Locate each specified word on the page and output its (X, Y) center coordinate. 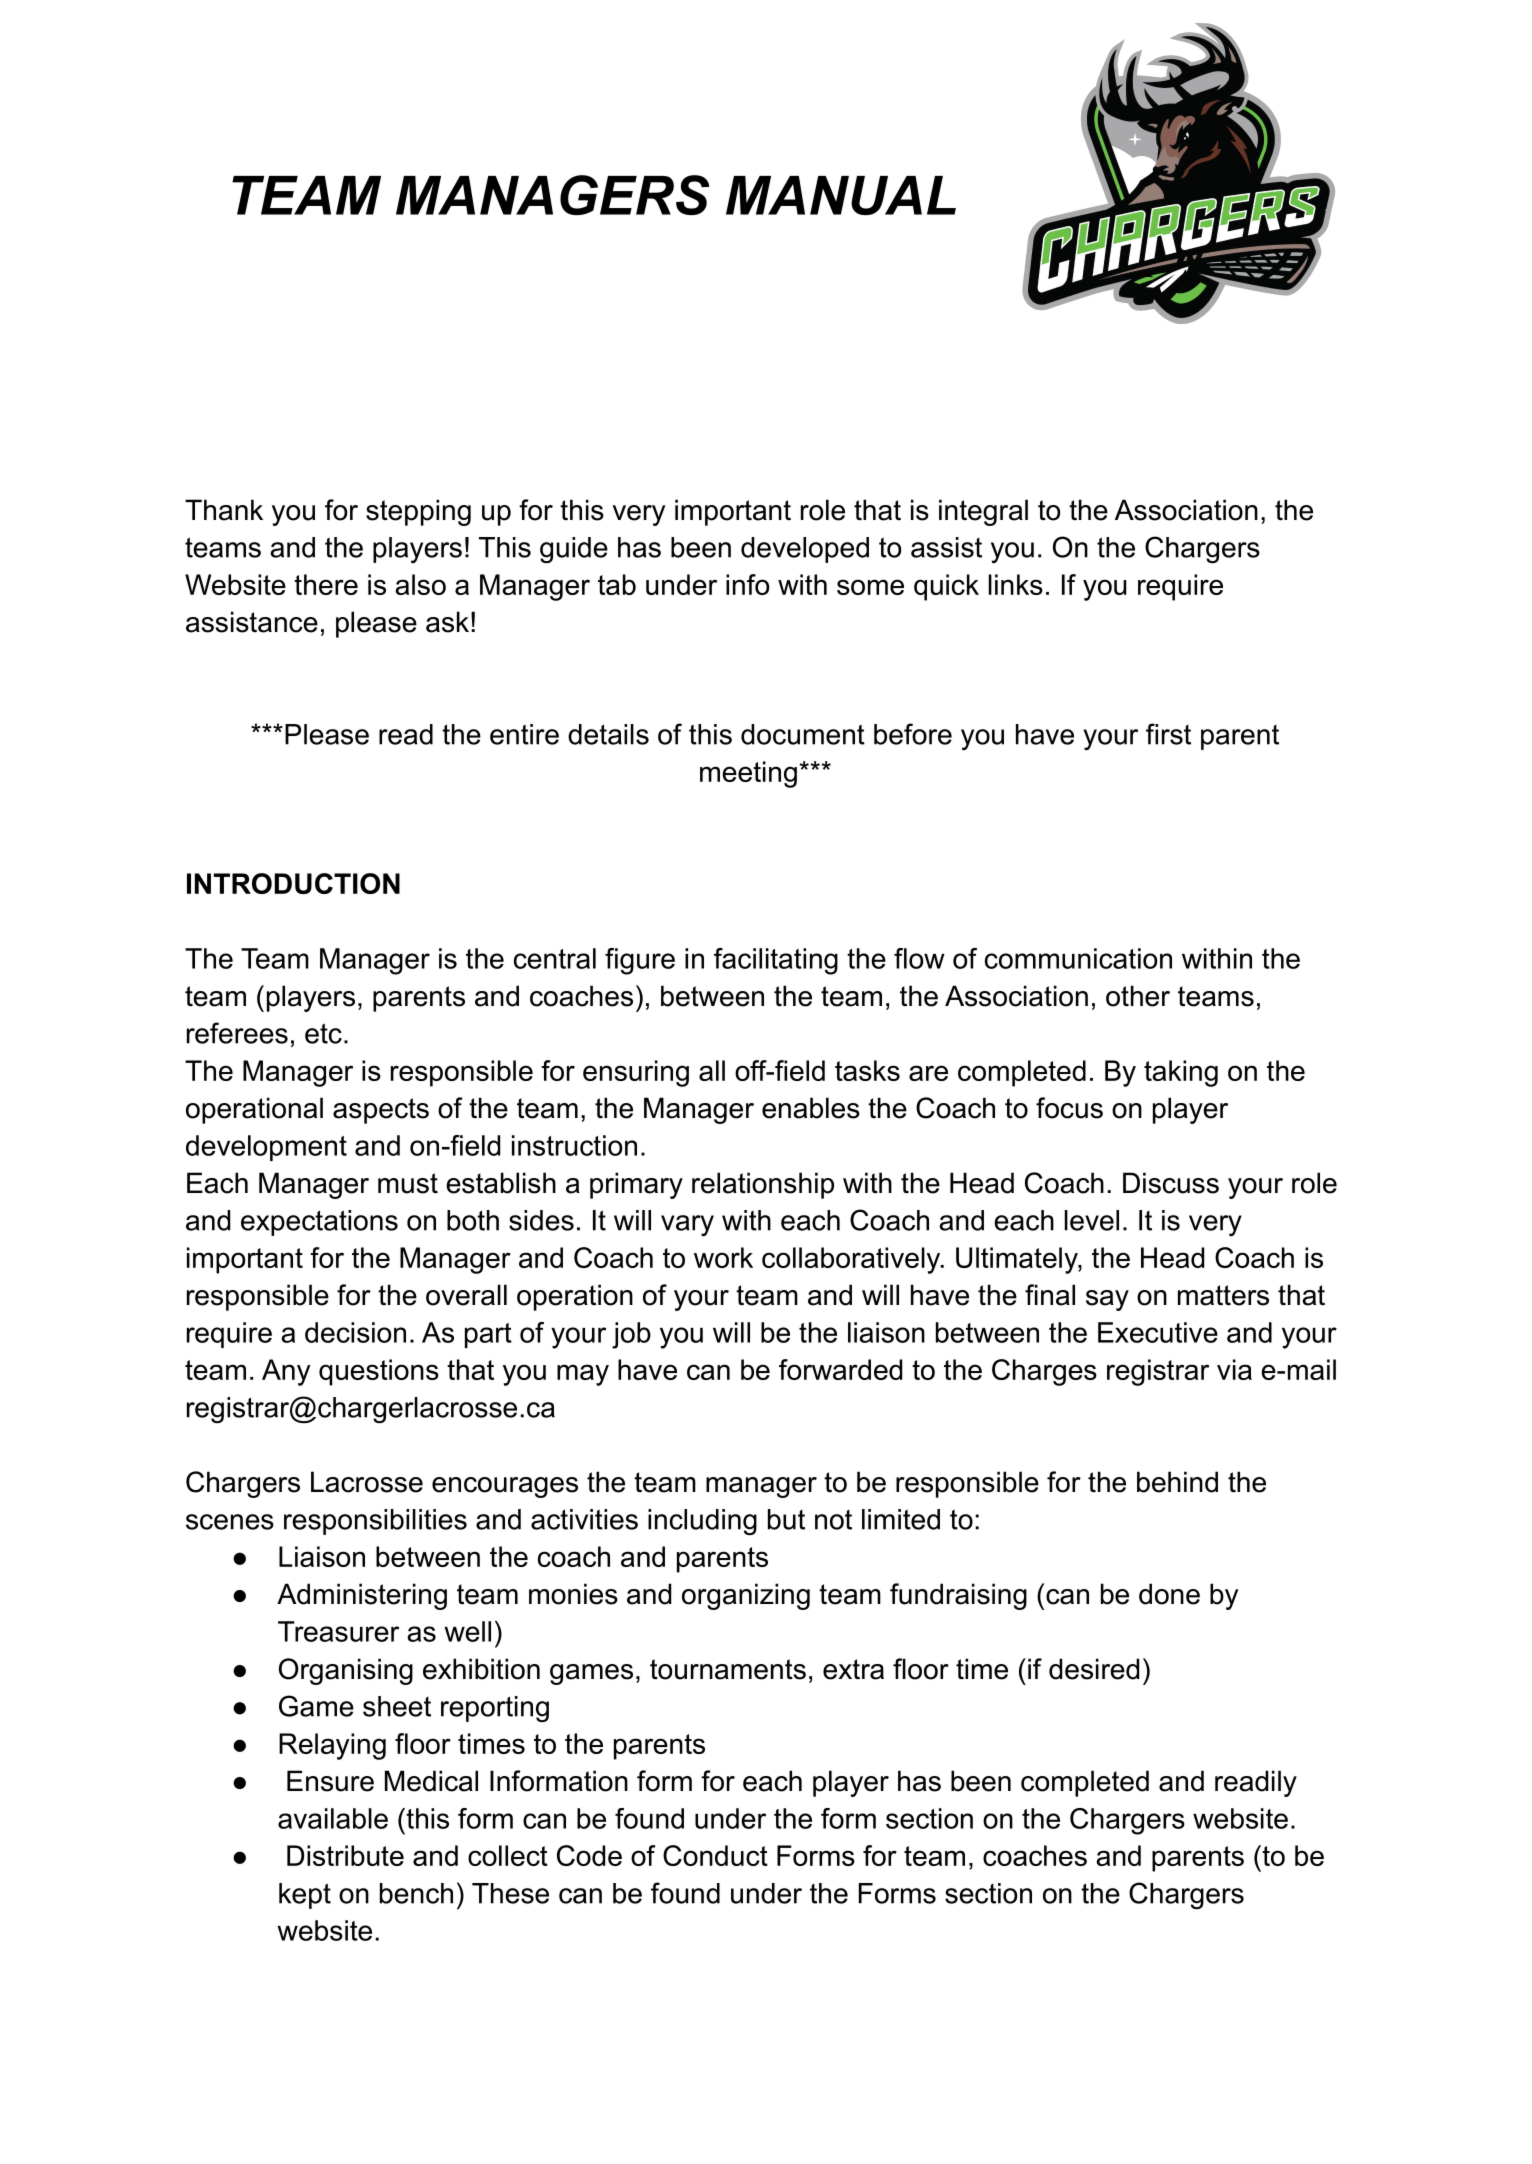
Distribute (345, 1855)
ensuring (636, 1073)
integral (983, 512)
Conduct (715, 1855)
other (1138, 996)
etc (323, 1033)
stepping (418, 512)
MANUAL (841, 195)
